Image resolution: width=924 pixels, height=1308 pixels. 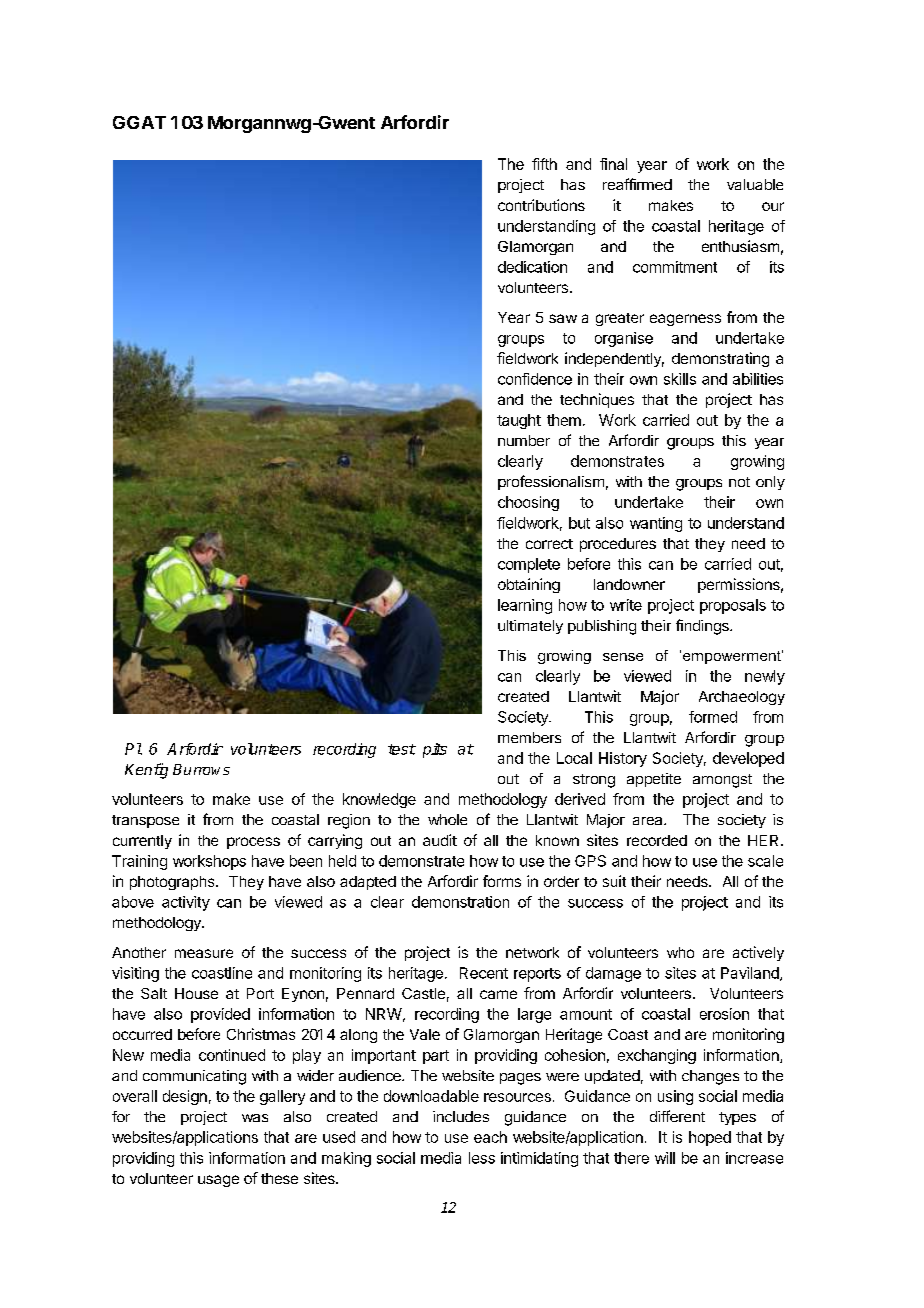 What do you see at coordinates (530, 627) in the screenshot?
I see `ultimately` at bounding box center [530, 627].
